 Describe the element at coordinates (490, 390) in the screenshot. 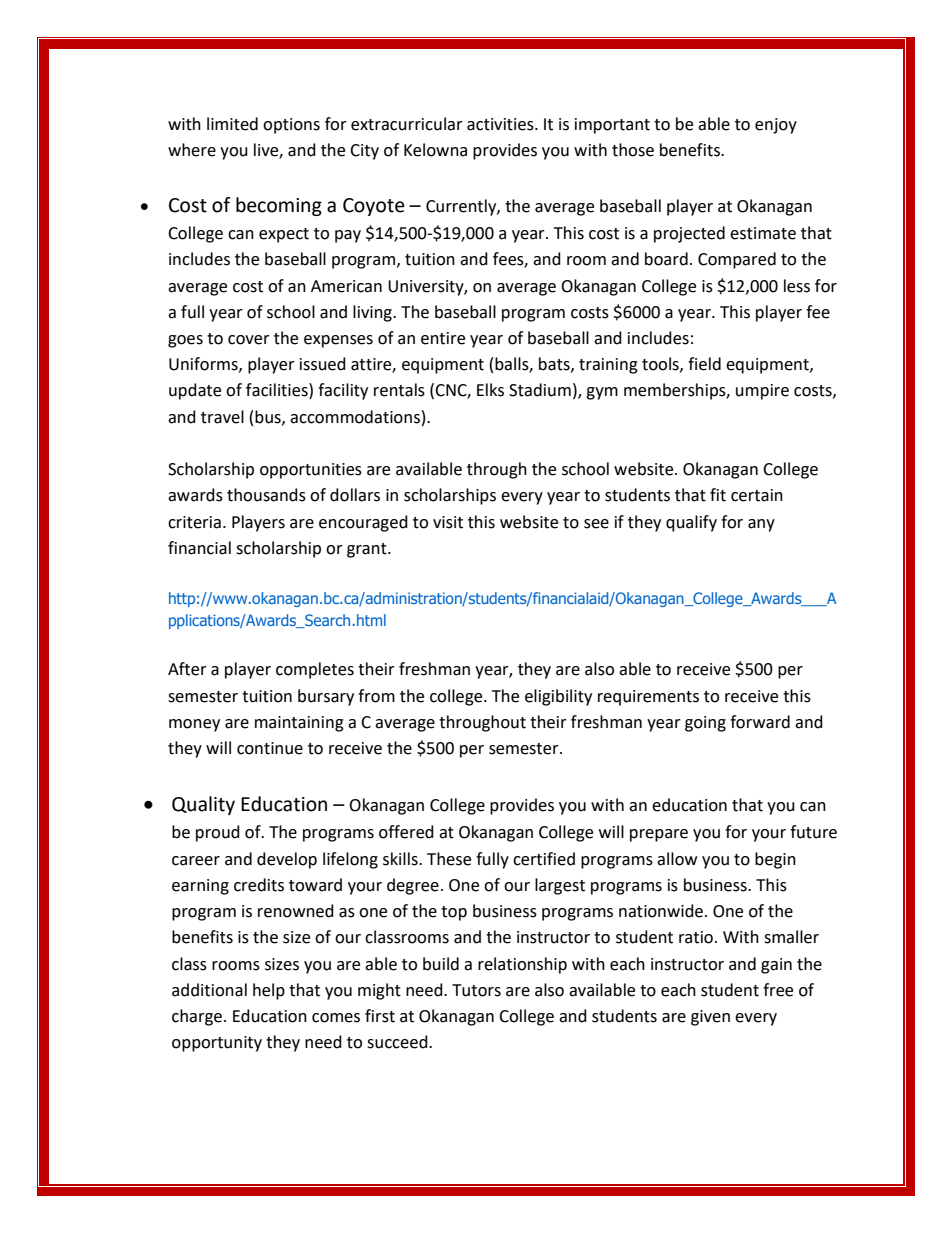

I see `Elks` at that location.
